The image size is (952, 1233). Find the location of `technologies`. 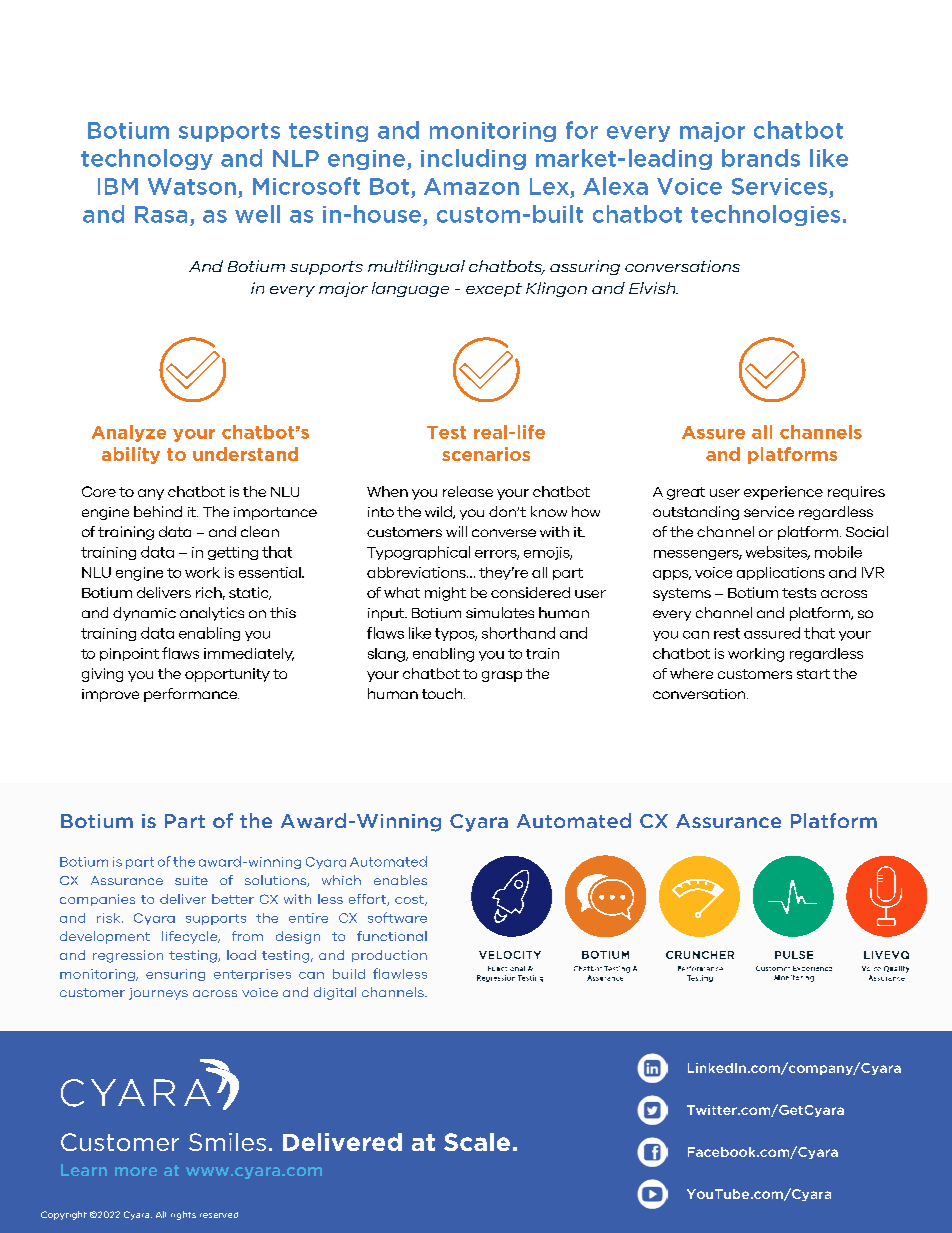

technologies is located at coordinates (765, 215).
